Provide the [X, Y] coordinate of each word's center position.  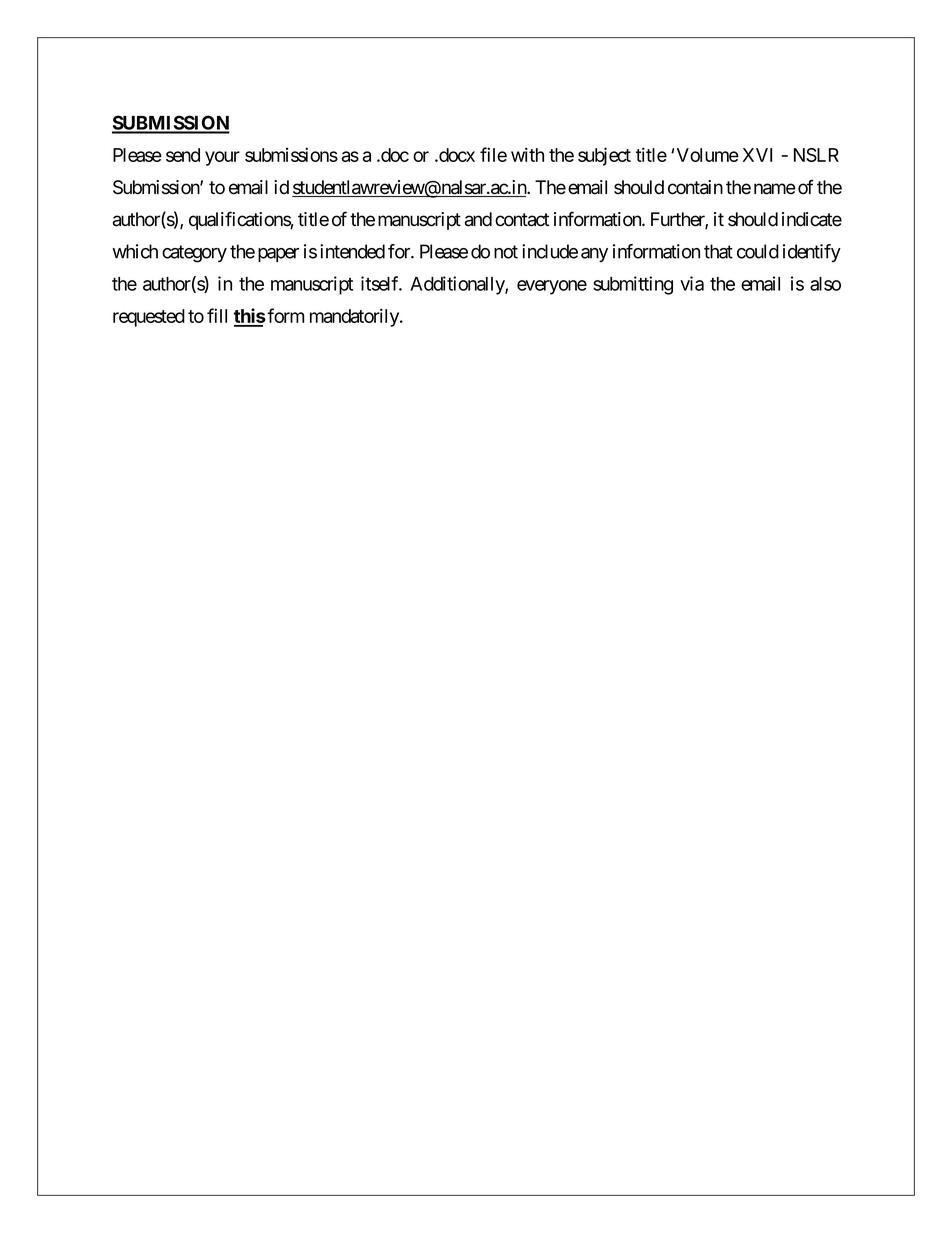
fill [217, 315]
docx [456, 155]
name [775, 189]
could [758, 251]
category [194, 254]
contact [522, 220]
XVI [757, 155]
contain [695, 187]
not [506, 252]
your [222, 158]
